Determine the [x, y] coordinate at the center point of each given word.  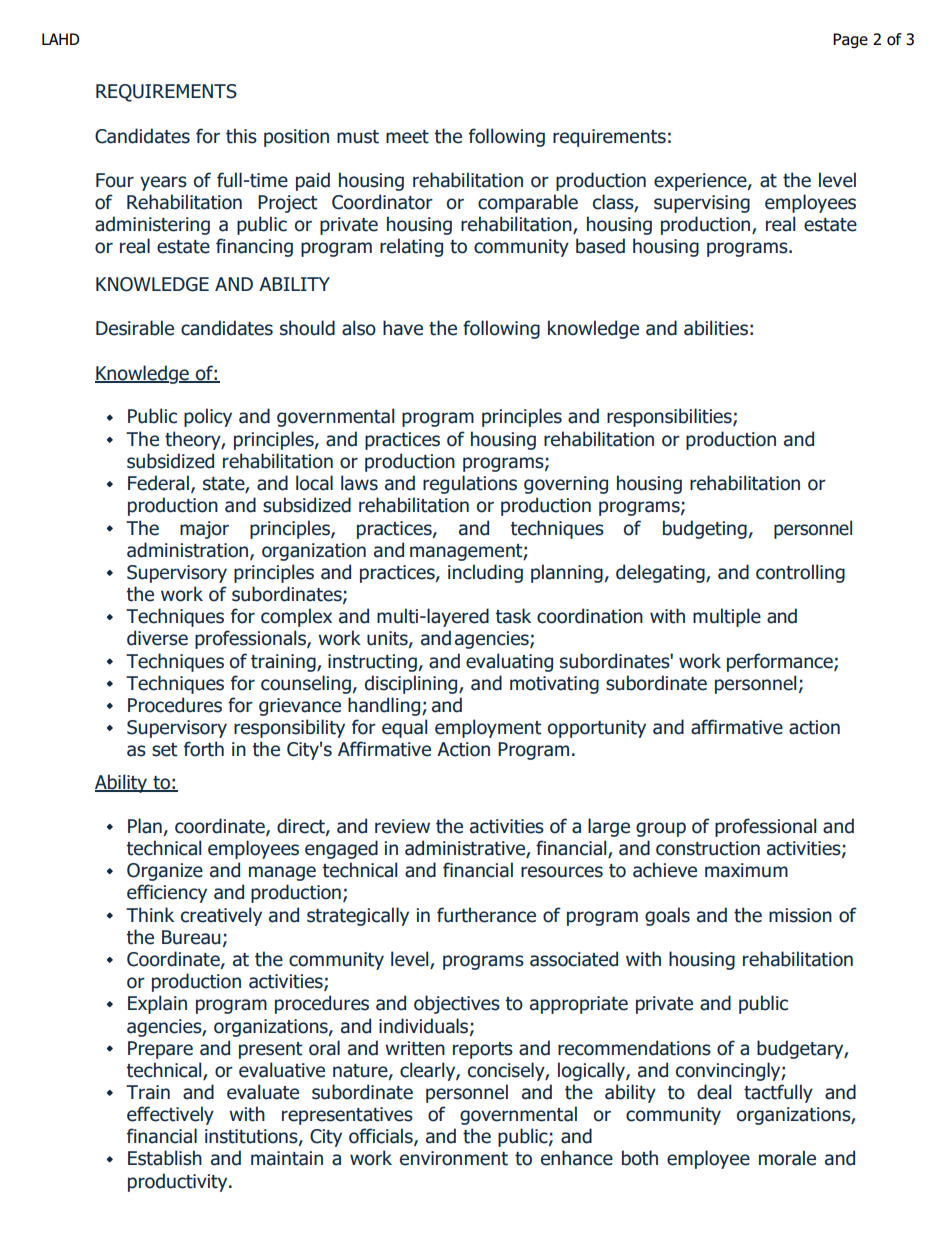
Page [850, 40]
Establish [165, 1158]
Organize [165, 872]
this [241, 136]
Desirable [135, 328]
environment [454, 1158]
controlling [800, 573]
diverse [157, 638]
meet [407, 137]
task [513, 616]
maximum [746, 870]
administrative [466, 849]
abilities [716, 328]
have [403, 328]
